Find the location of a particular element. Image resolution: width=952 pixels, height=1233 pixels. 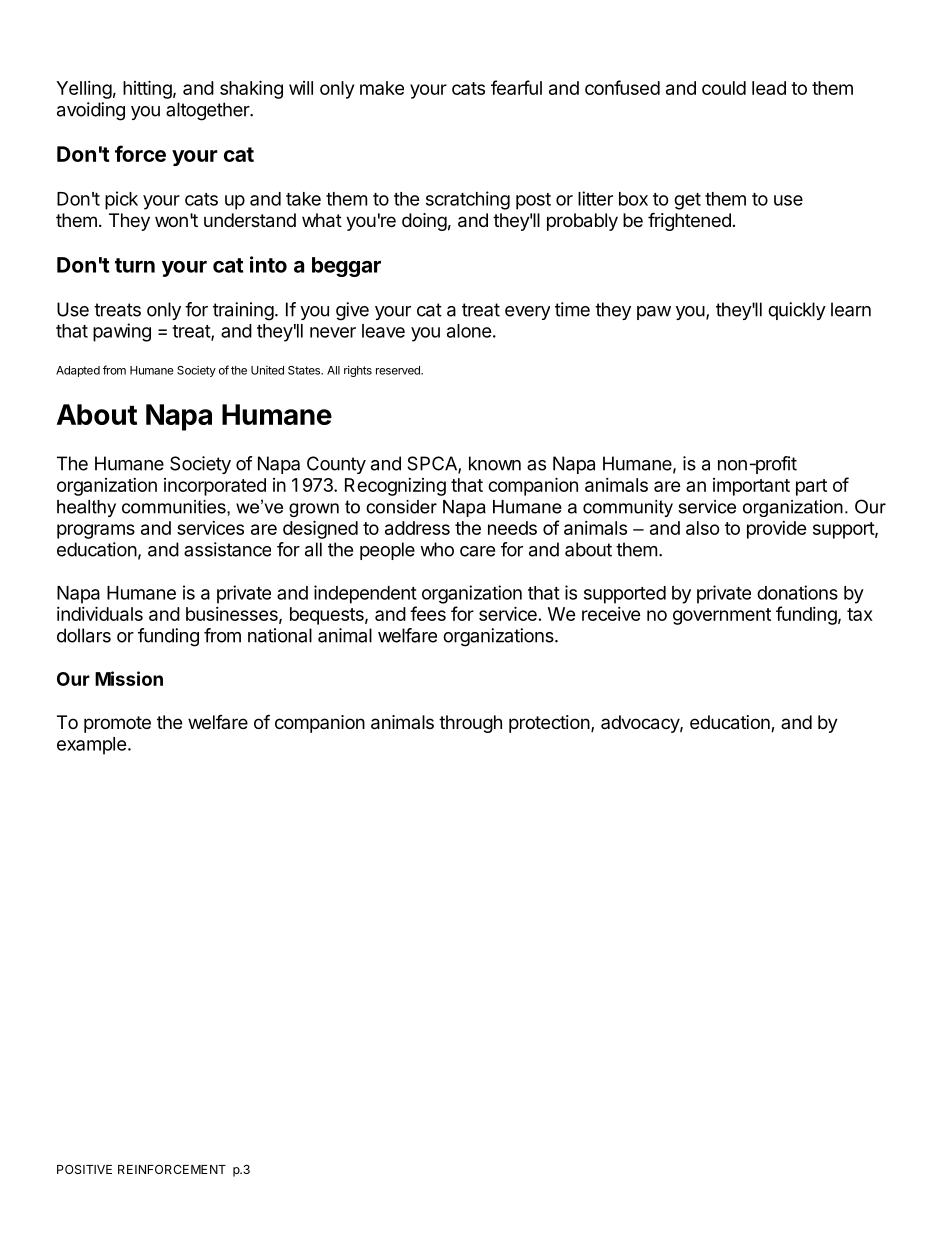

lead is located at coordinates (769, 88).
